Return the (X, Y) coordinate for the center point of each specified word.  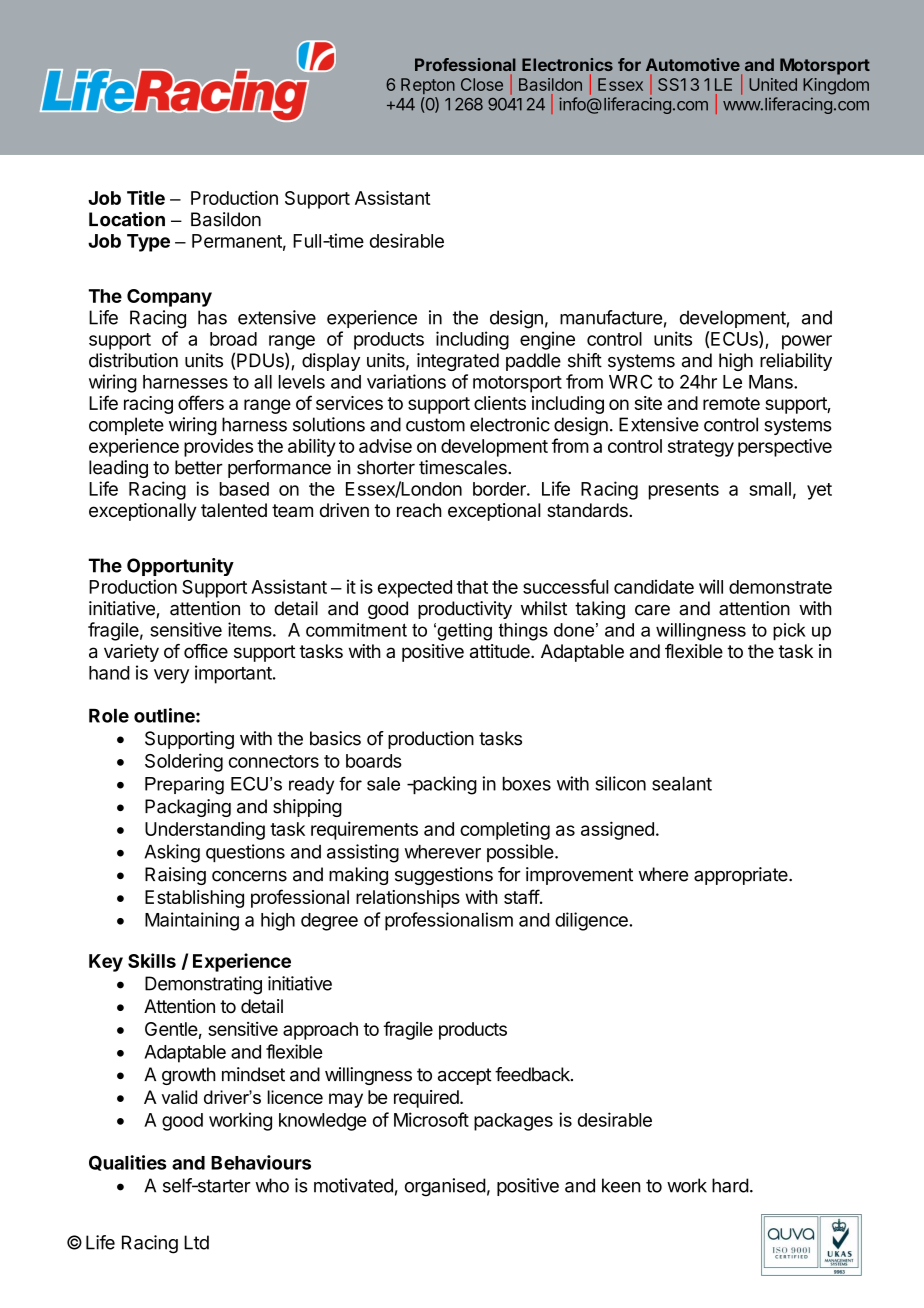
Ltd (196, 1242)
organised (445, 1187)
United (773, 84)
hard (730, 1185)
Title (146, 197)
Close (482, 84)
